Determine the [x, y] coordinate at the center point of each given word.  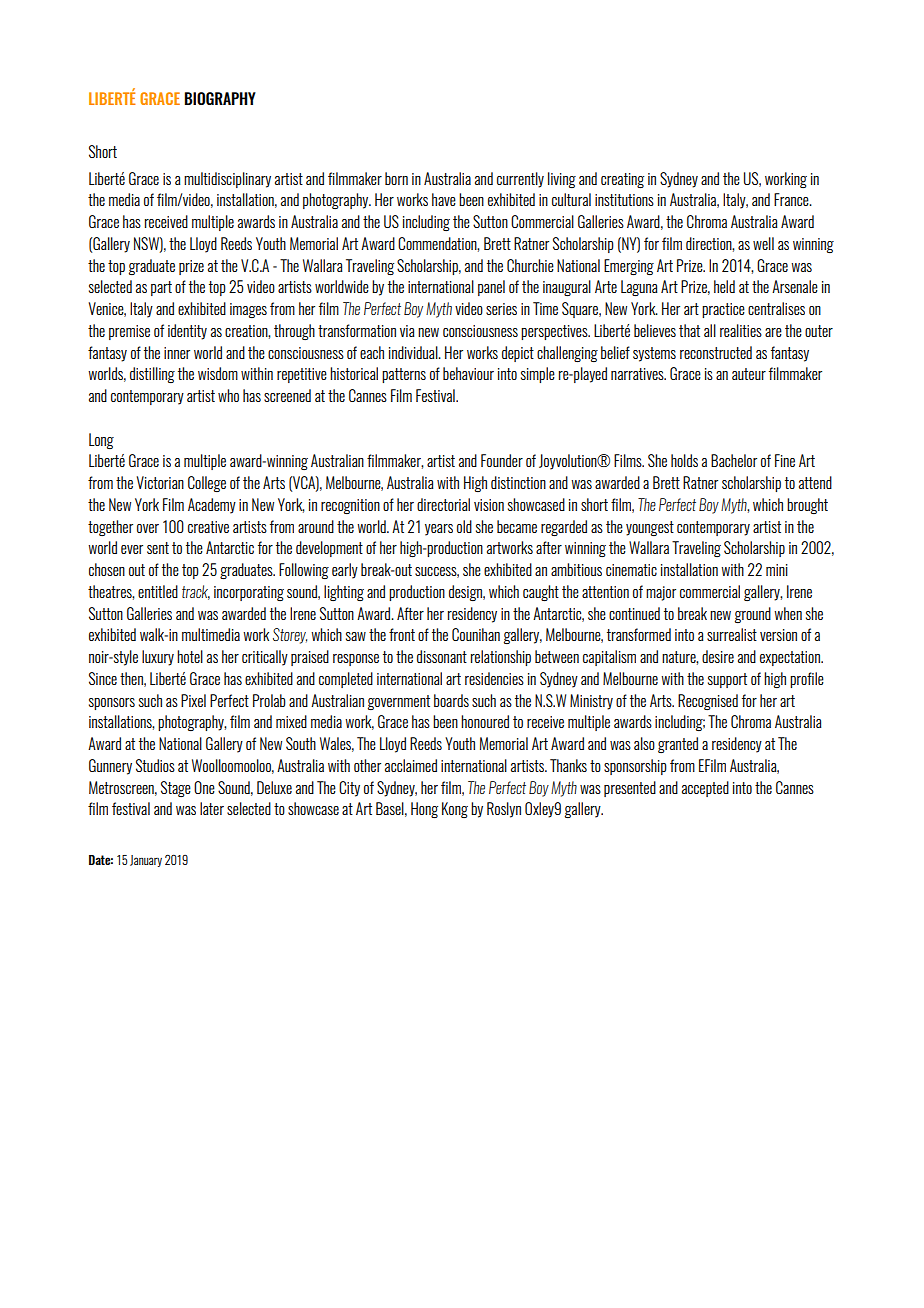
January [146, 861]
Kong [455, 810]
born [396, 178]
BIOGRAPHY [220, 98]
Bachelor [734, 460]
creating [622, 180]
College [207, 484]
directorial [443, 504]
